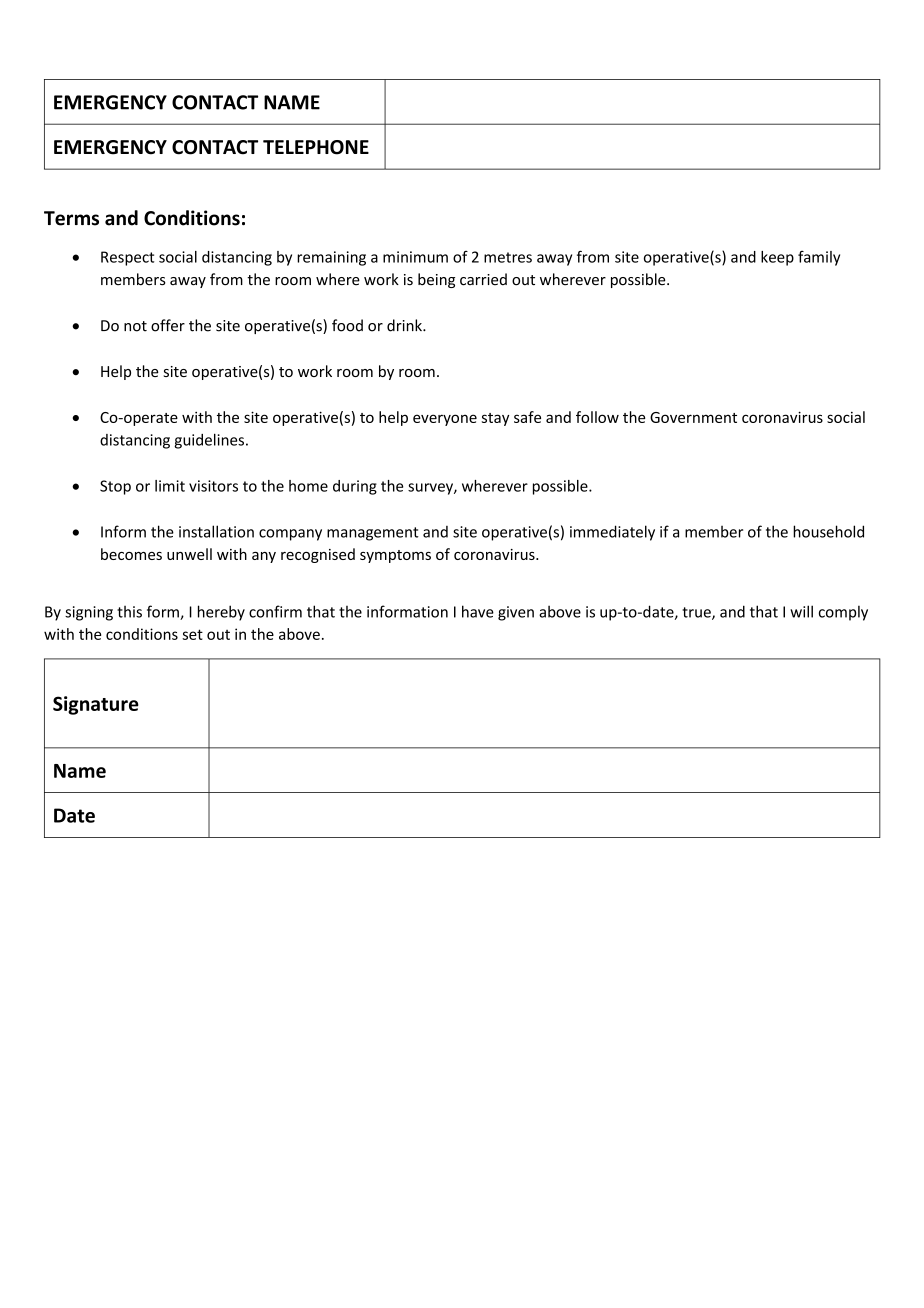  I want to click on Signature, so click(96, 705).
